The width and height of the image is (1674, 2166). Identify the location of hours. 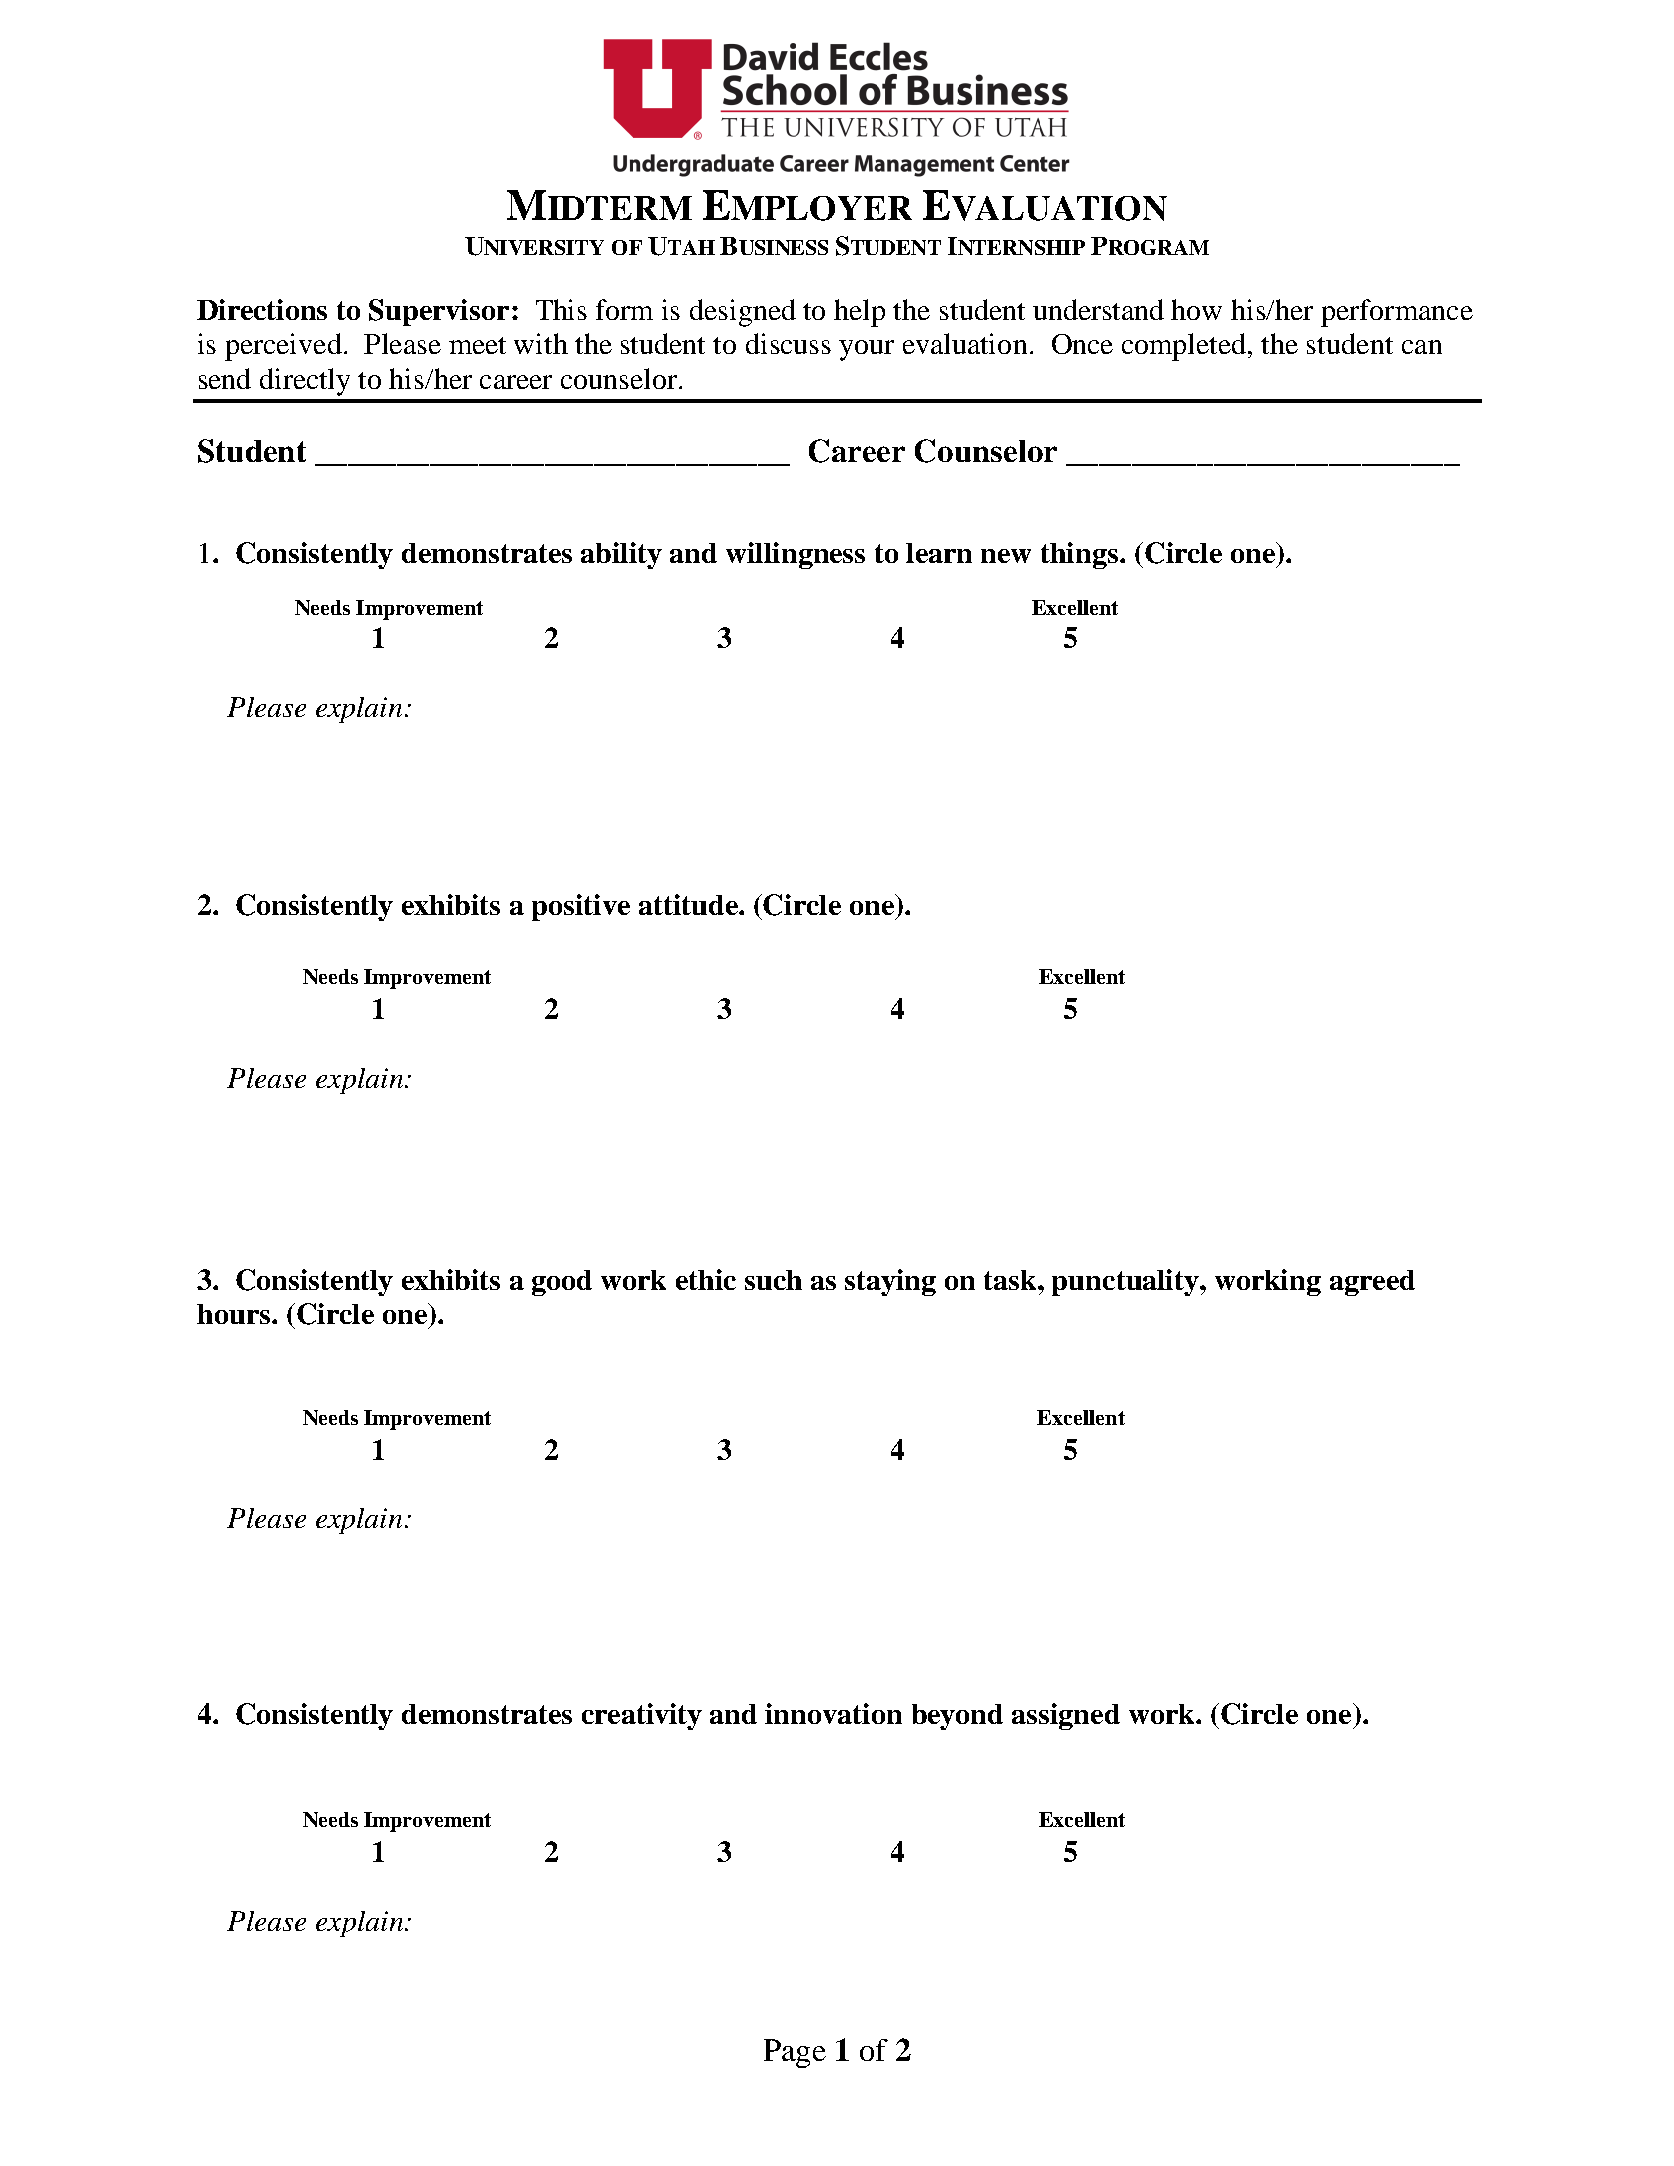
(233, 1314).
